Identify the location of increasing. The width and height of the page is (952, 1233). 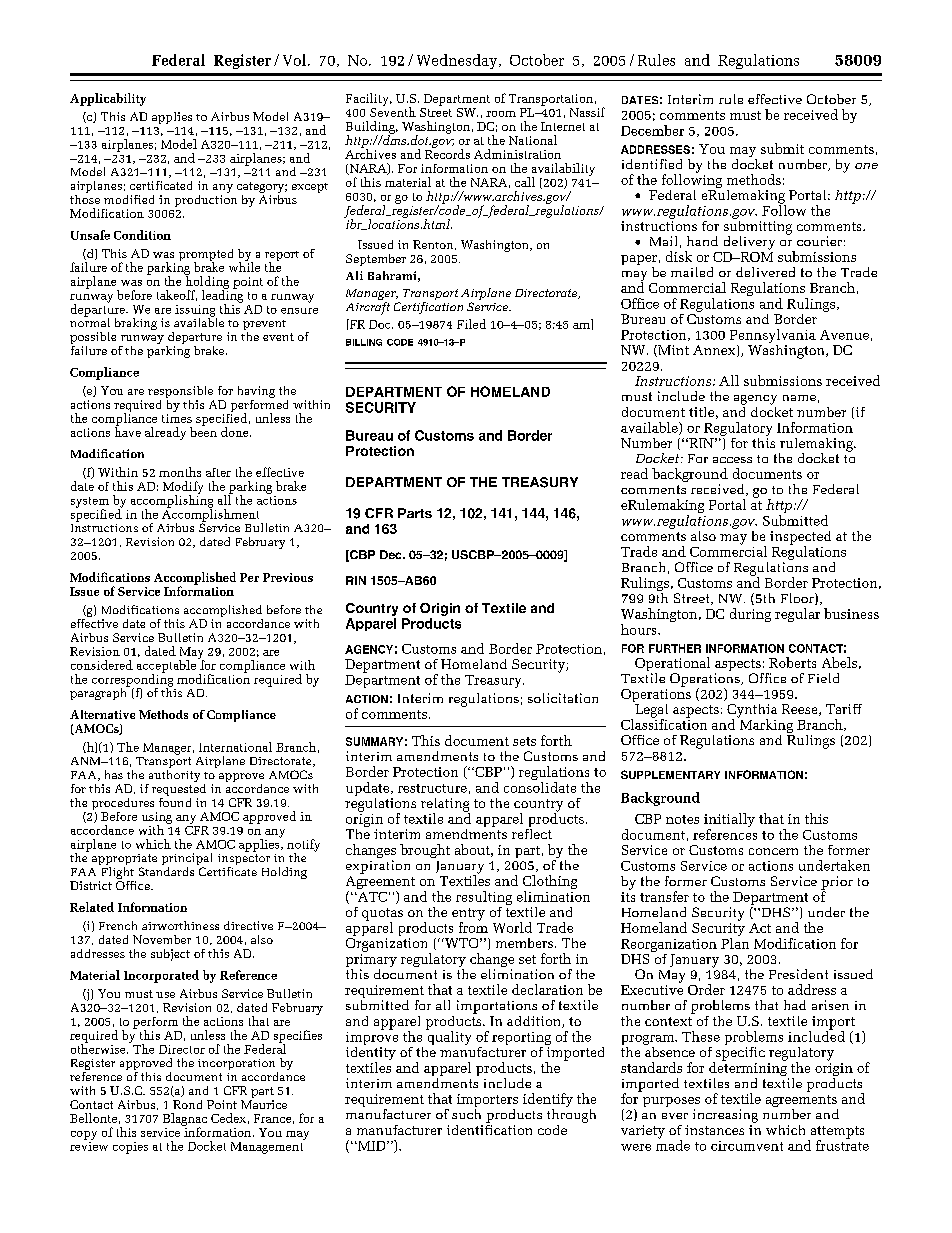
(725, 1116).
